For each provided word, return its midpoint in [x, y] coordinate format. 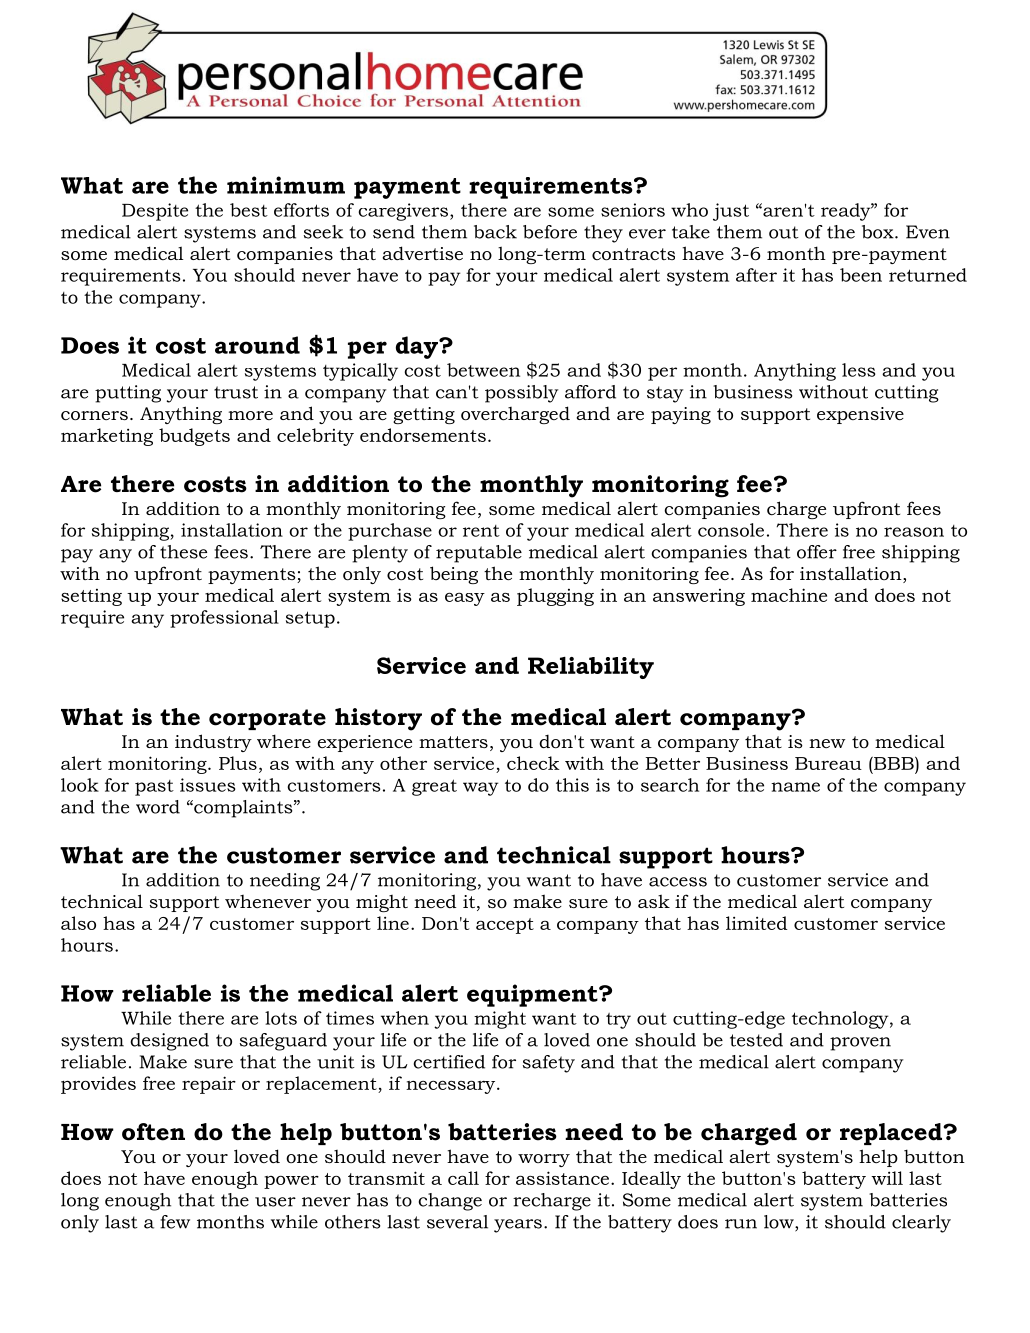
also [78, 923]
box [879, 232]
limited [756, 923]
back [495, 232]
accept [505, 926]
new [827, 743]
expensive [860, 415]
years [518, 1226]
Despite [155, 212]
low [780, 1223]
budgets [194, 437]
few [175, 1222]
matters [453, 742]
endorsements [423, 435]
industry [213, 743]
